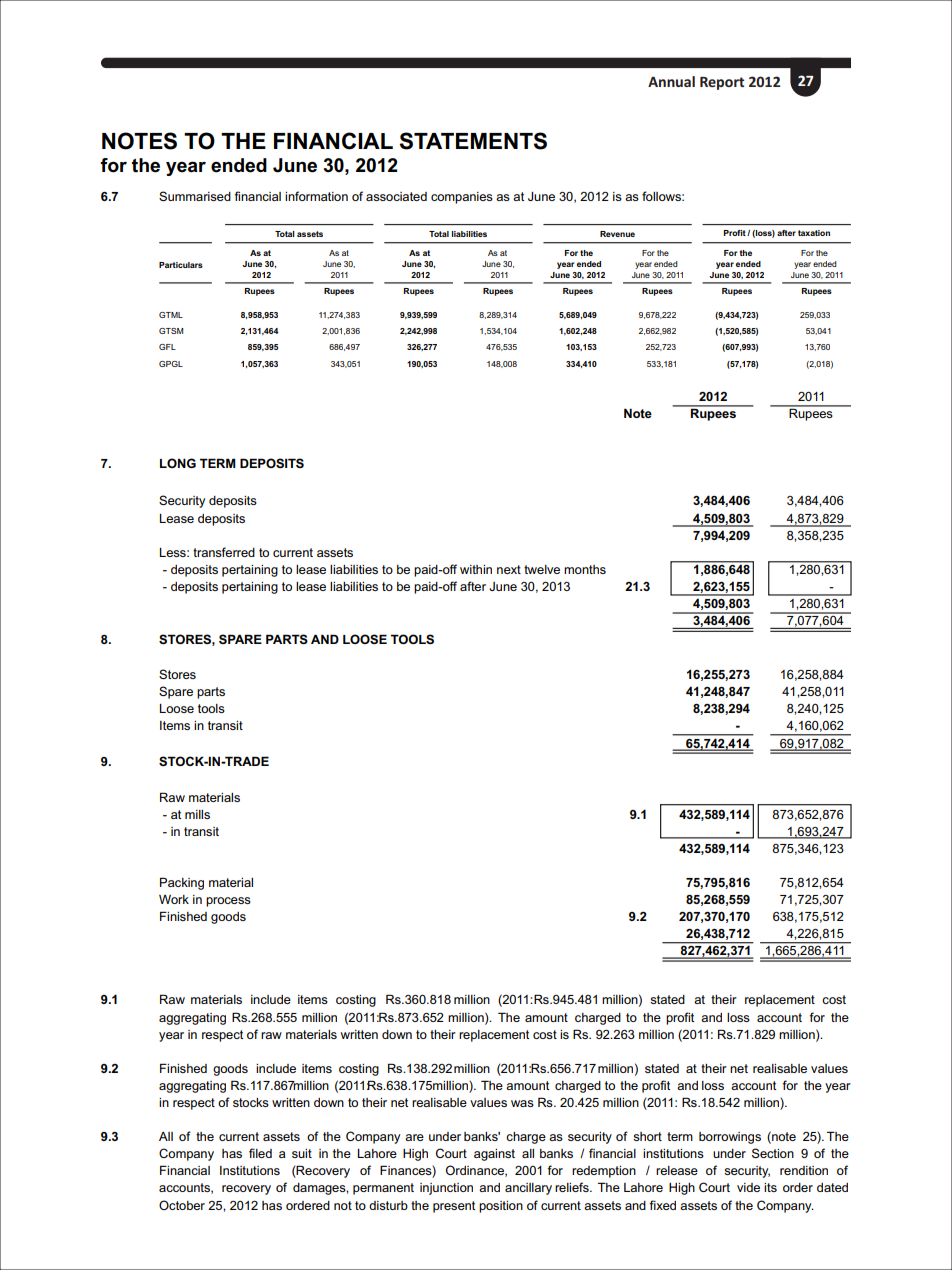 The height and width of the screenshot is (1270, 952). What do you see at coordinates (730, 1138) in the screenshot?
I see `borrowings` at bounding box center [730, 1138].
